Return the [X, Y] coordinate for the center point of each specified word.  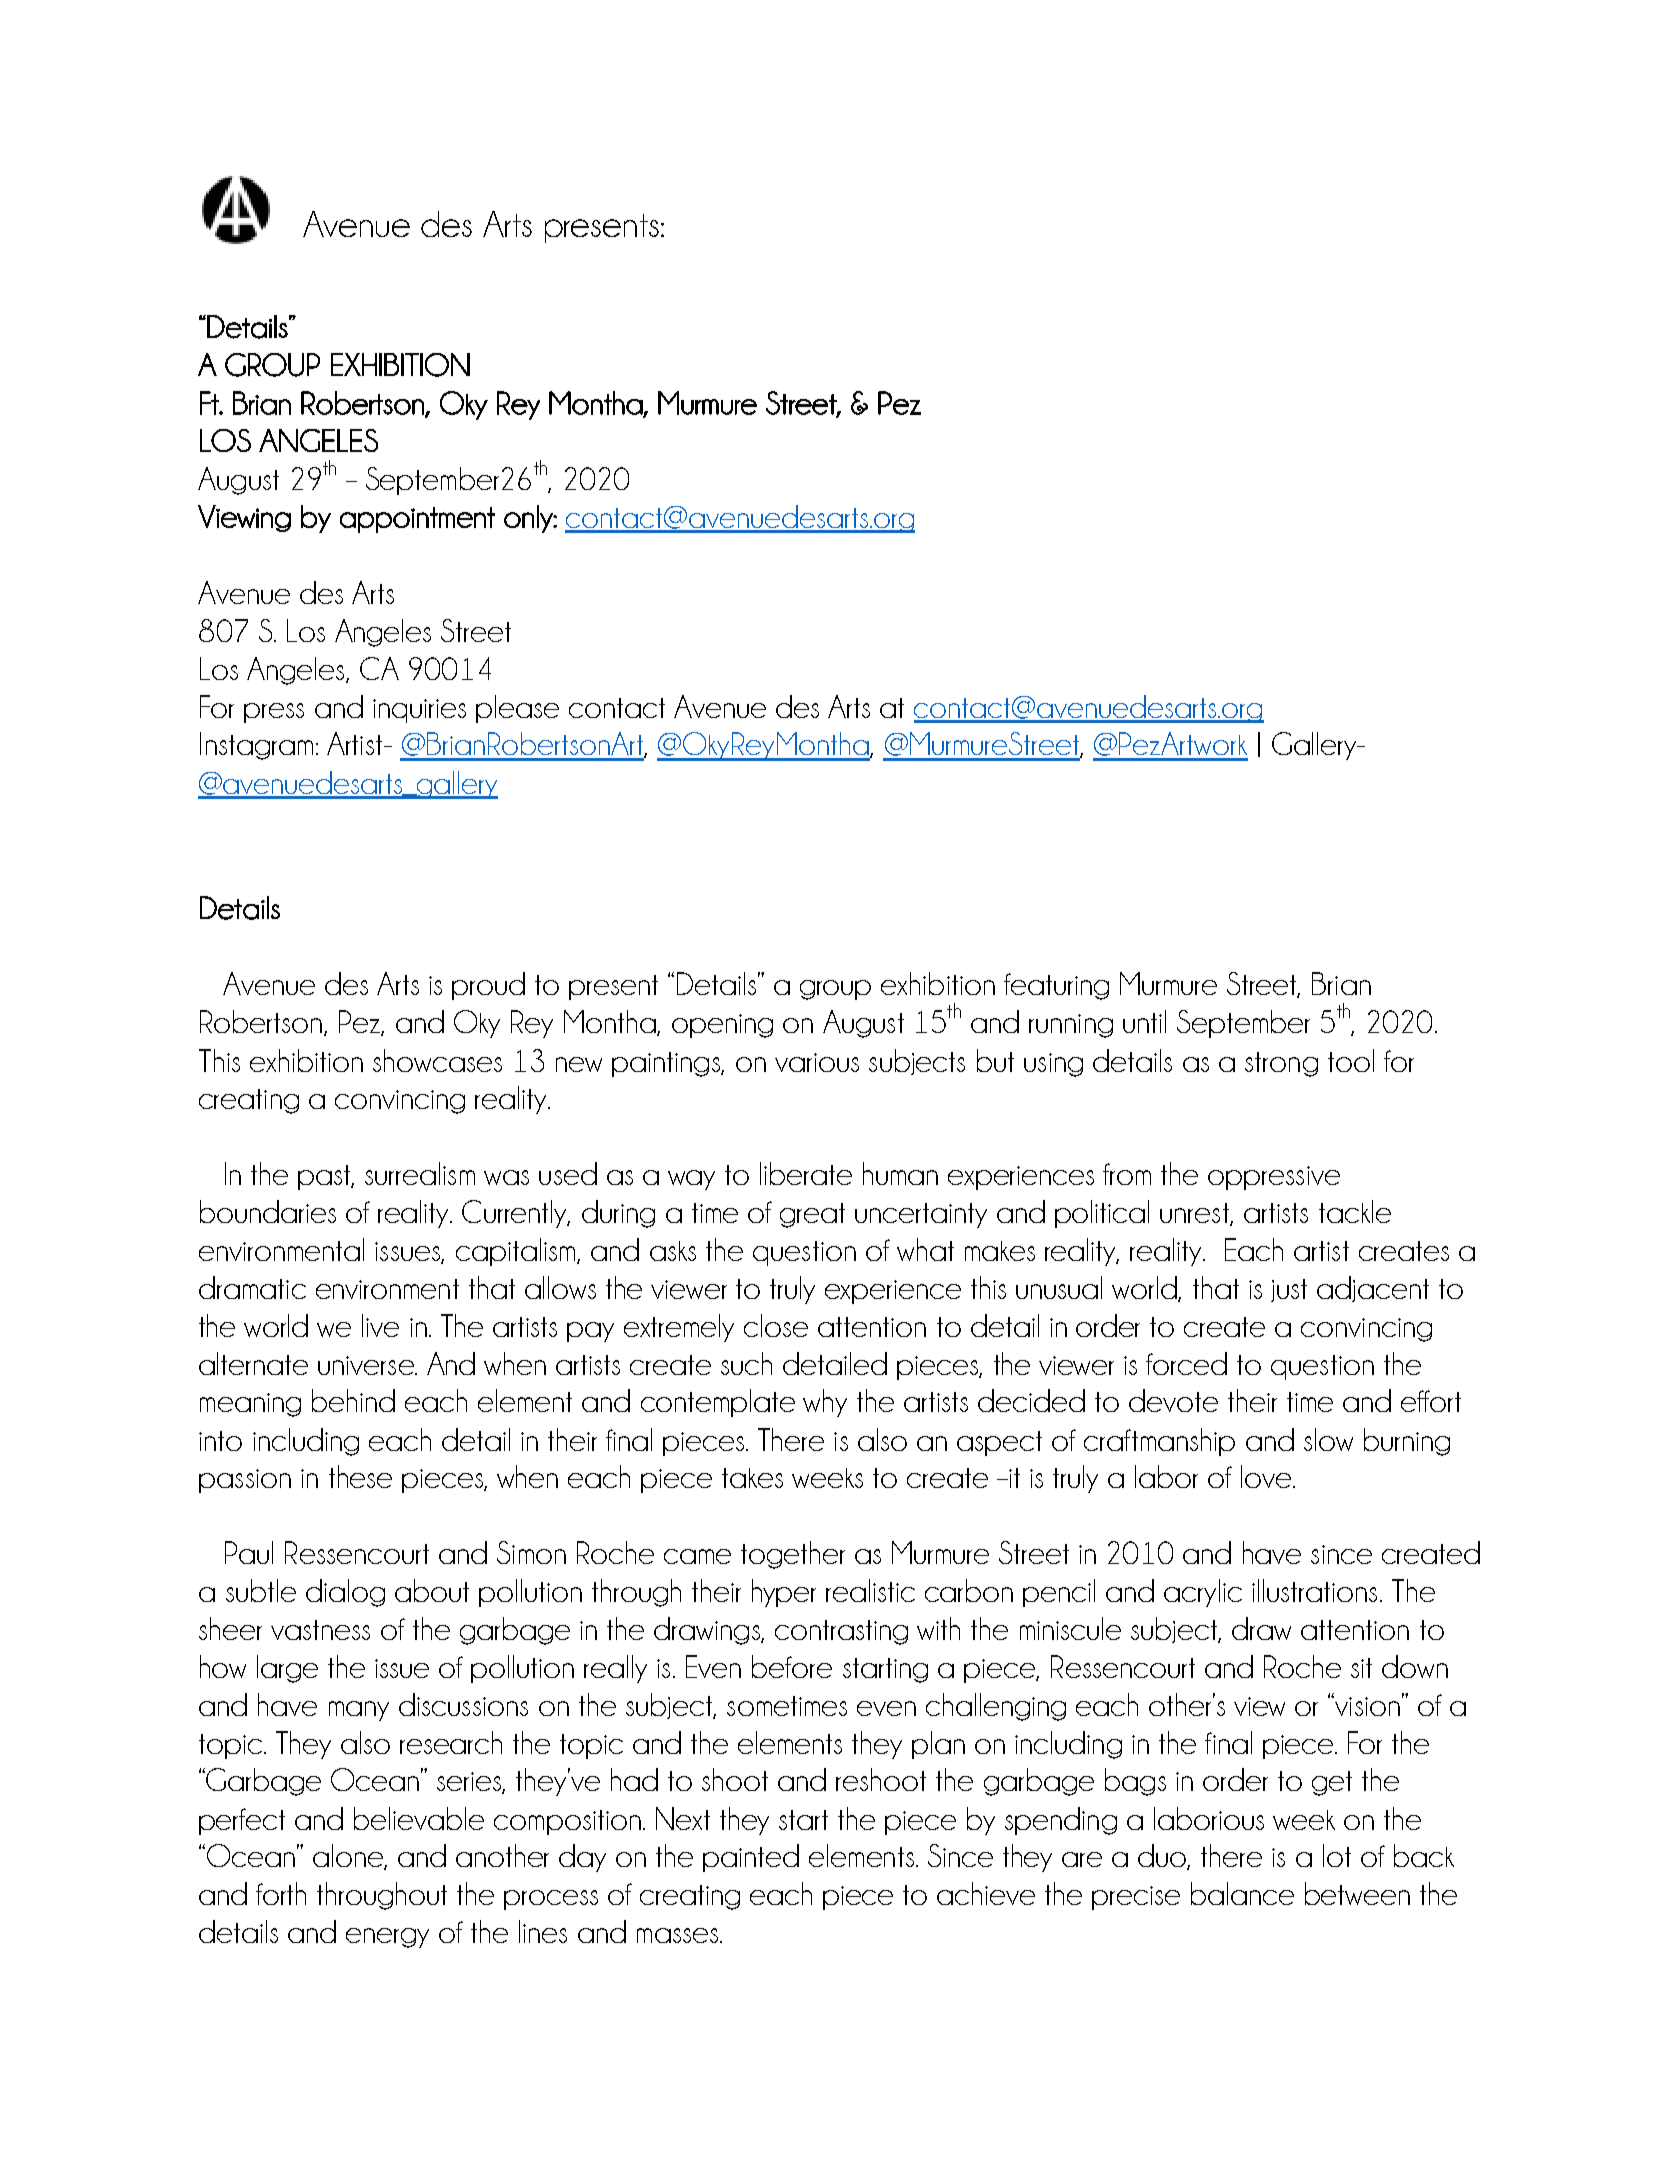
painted [751, 1858]
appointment [417, 520]
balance [1242, 1893]
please [517, 709]
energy [387, 1938]
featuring [1056, 986]
